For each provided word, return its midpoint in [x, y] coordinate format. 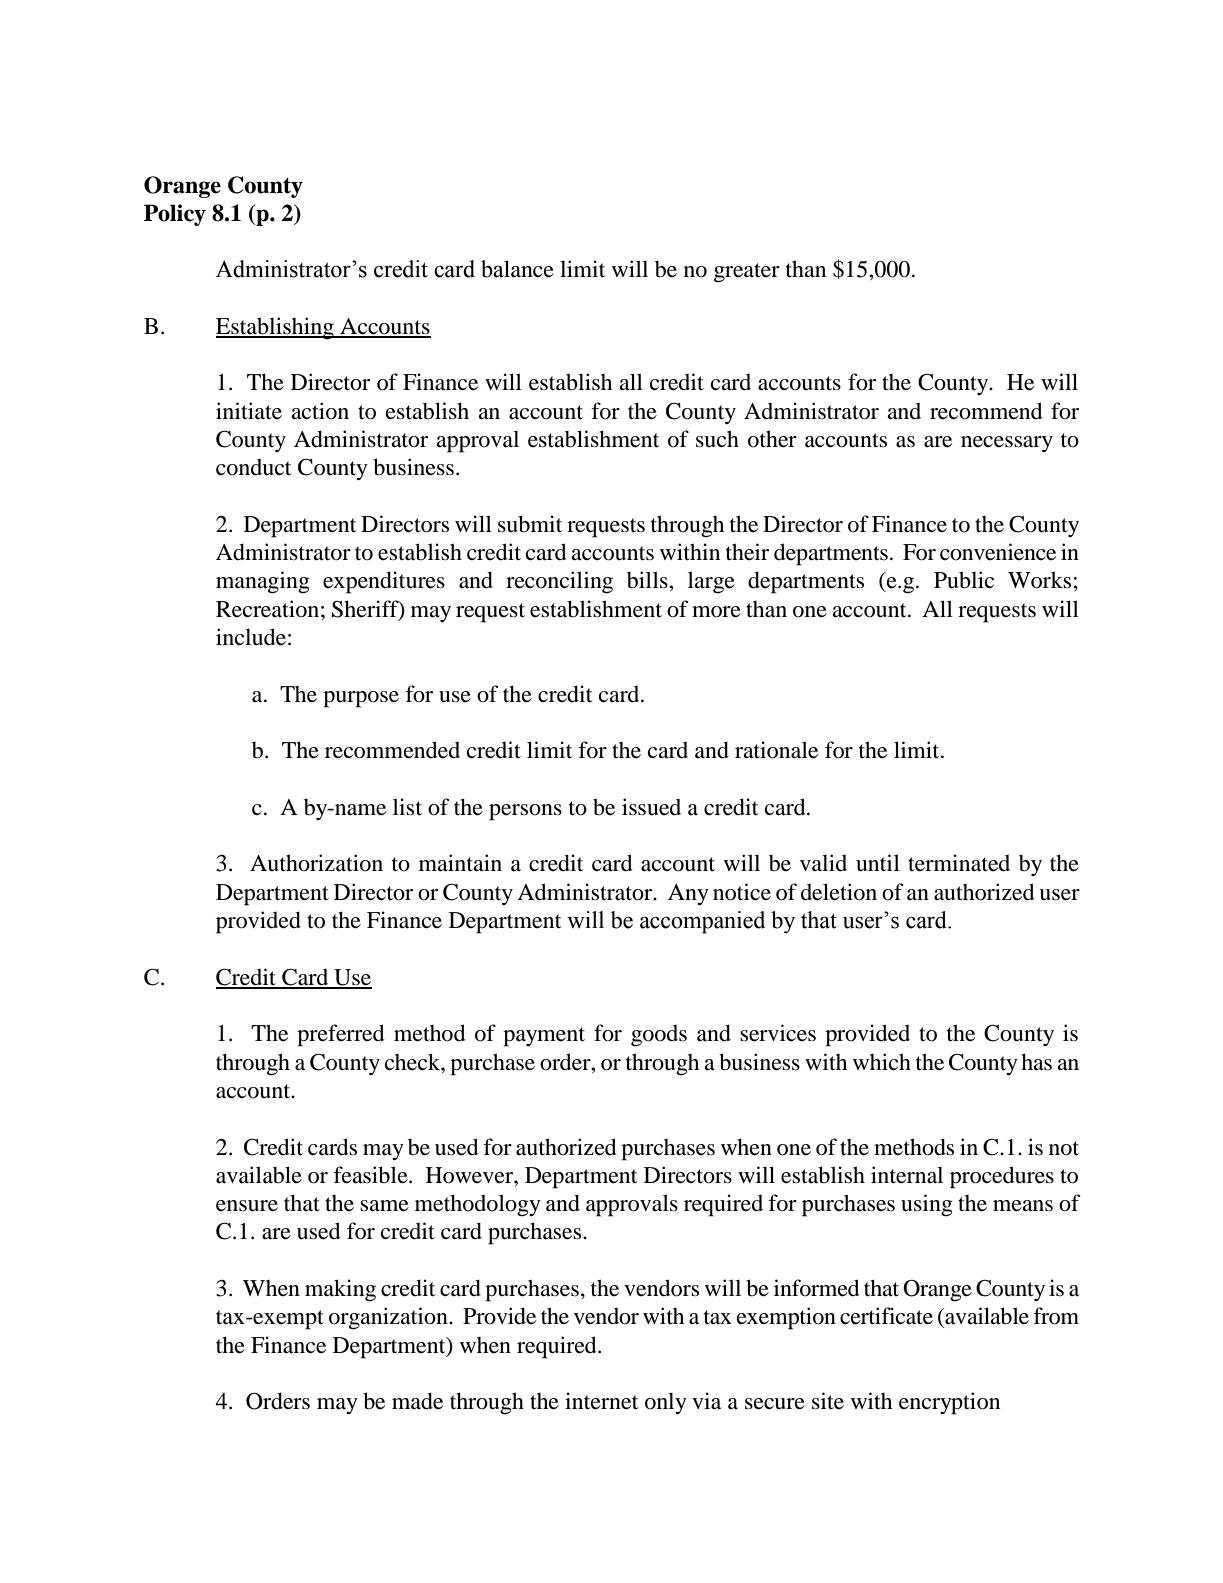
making [340, 1290]
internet [601, 1401]
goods [659, 1036]
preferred [341, 1035]
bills [648, 580]
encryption [949, 1403]
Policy [175, 215]
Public [964, 580]
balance [517, 269]
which [882, 1062]
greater [747, 273]
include [251, 637]
